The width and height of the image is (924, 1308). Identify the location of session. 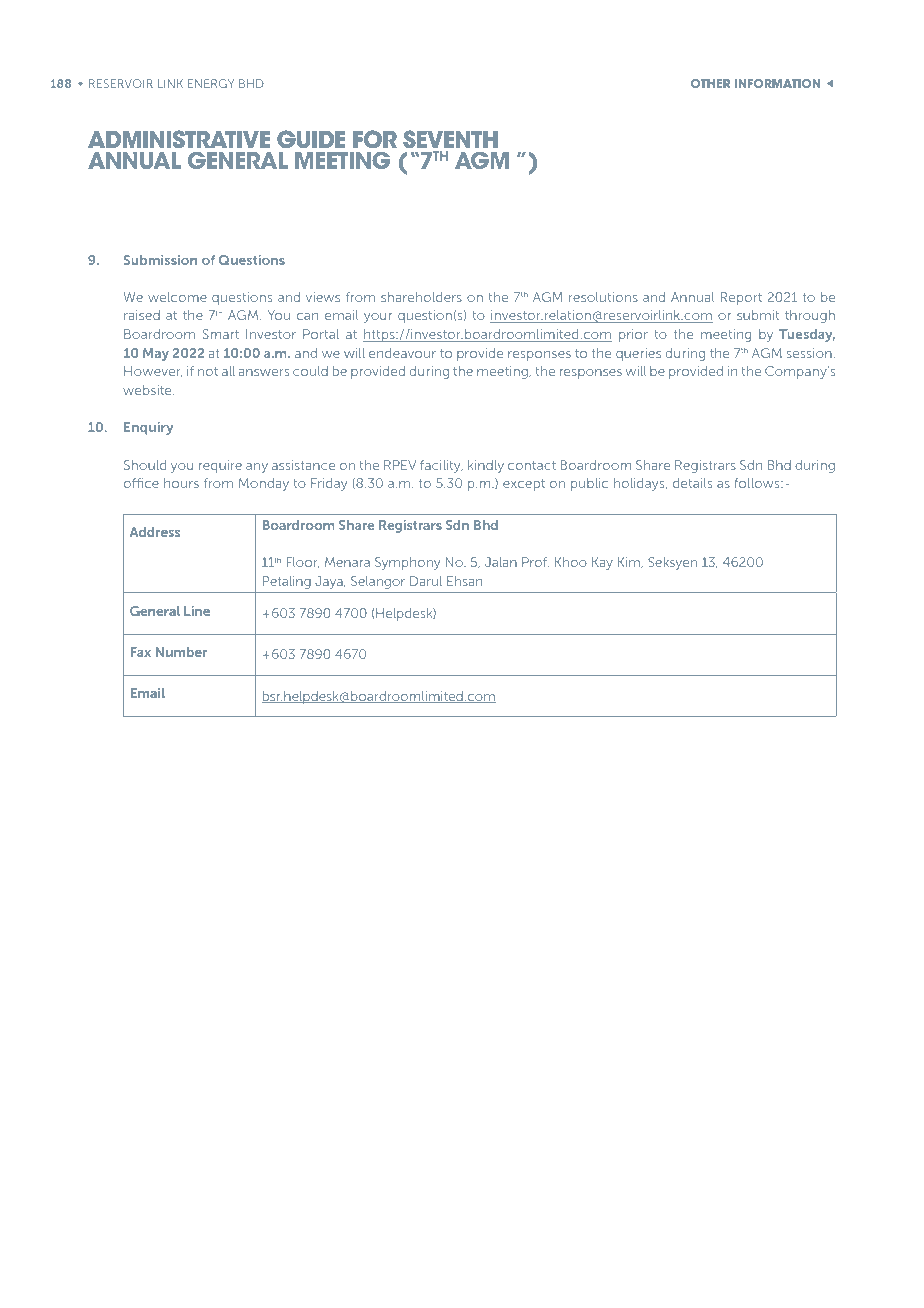
(809, 353).
